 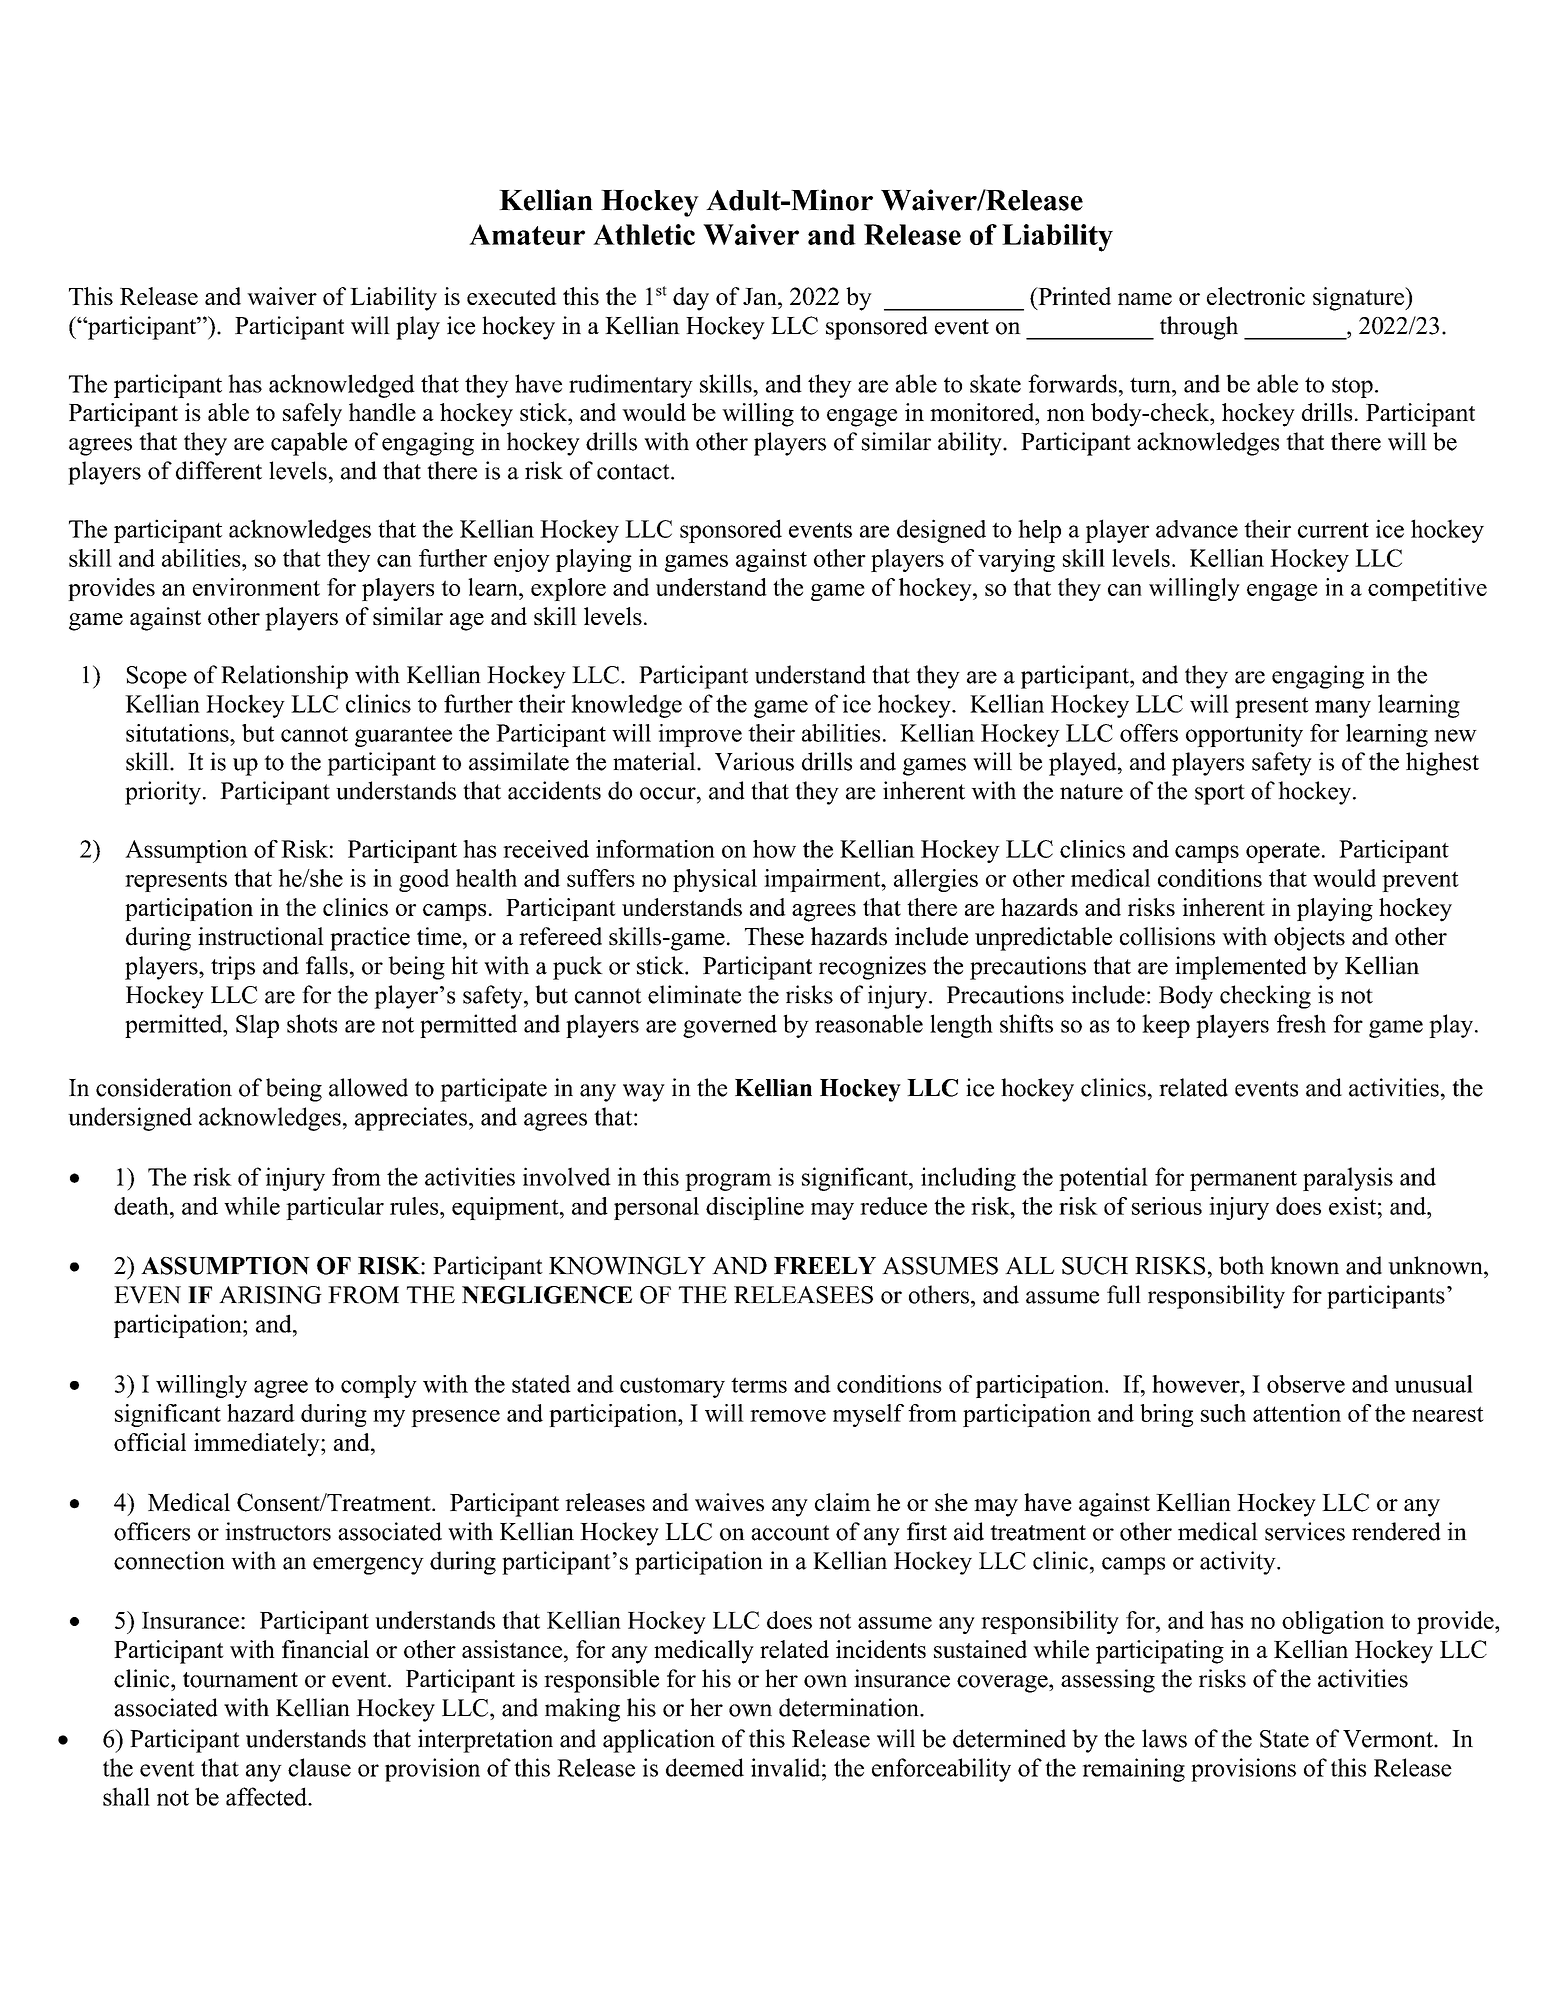 I want to click on deemed, so click(x=705, y=1767).
